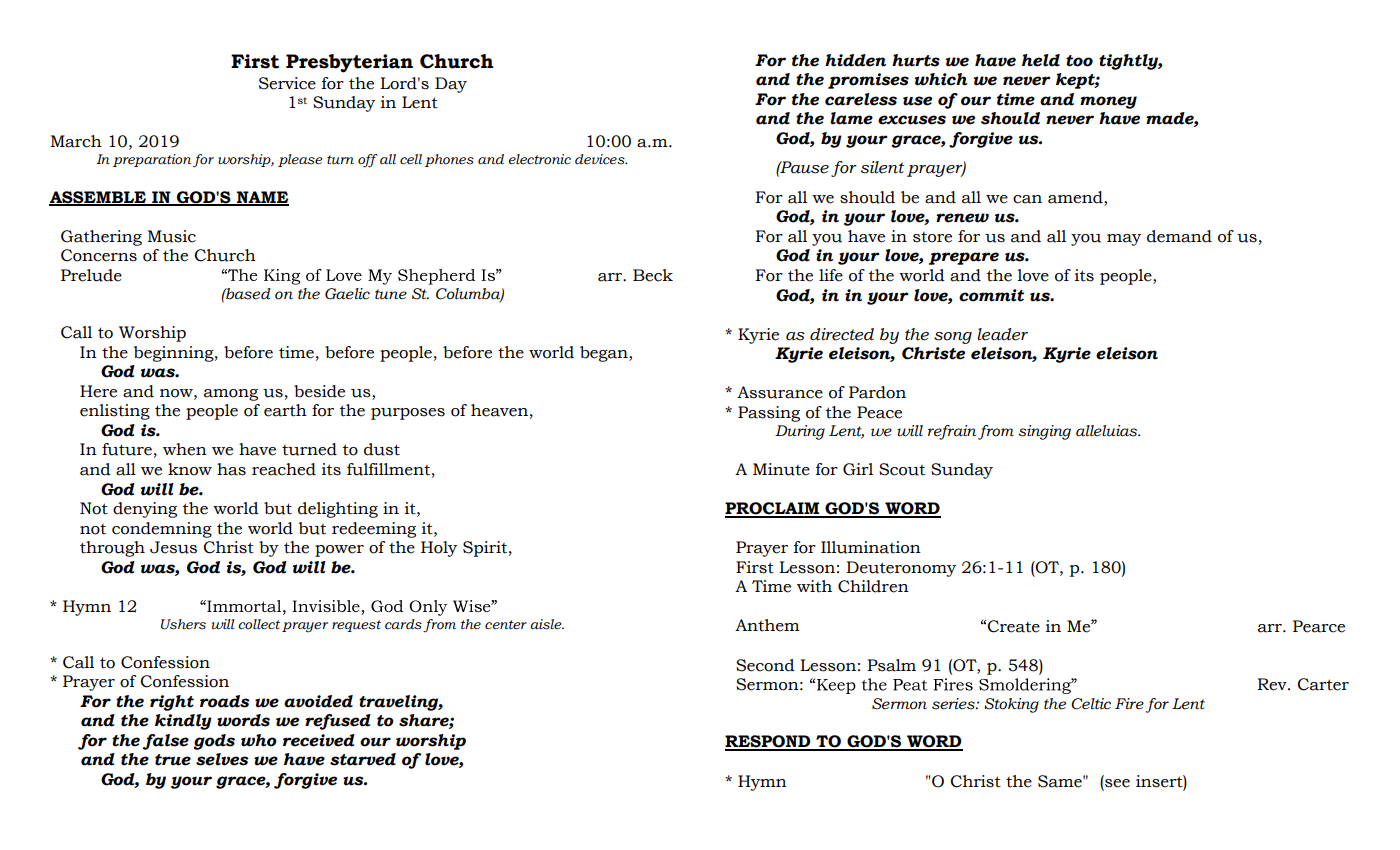 The width and height of the screenshot is (1400, 850). I want to click on selves, so click(222, 759).
